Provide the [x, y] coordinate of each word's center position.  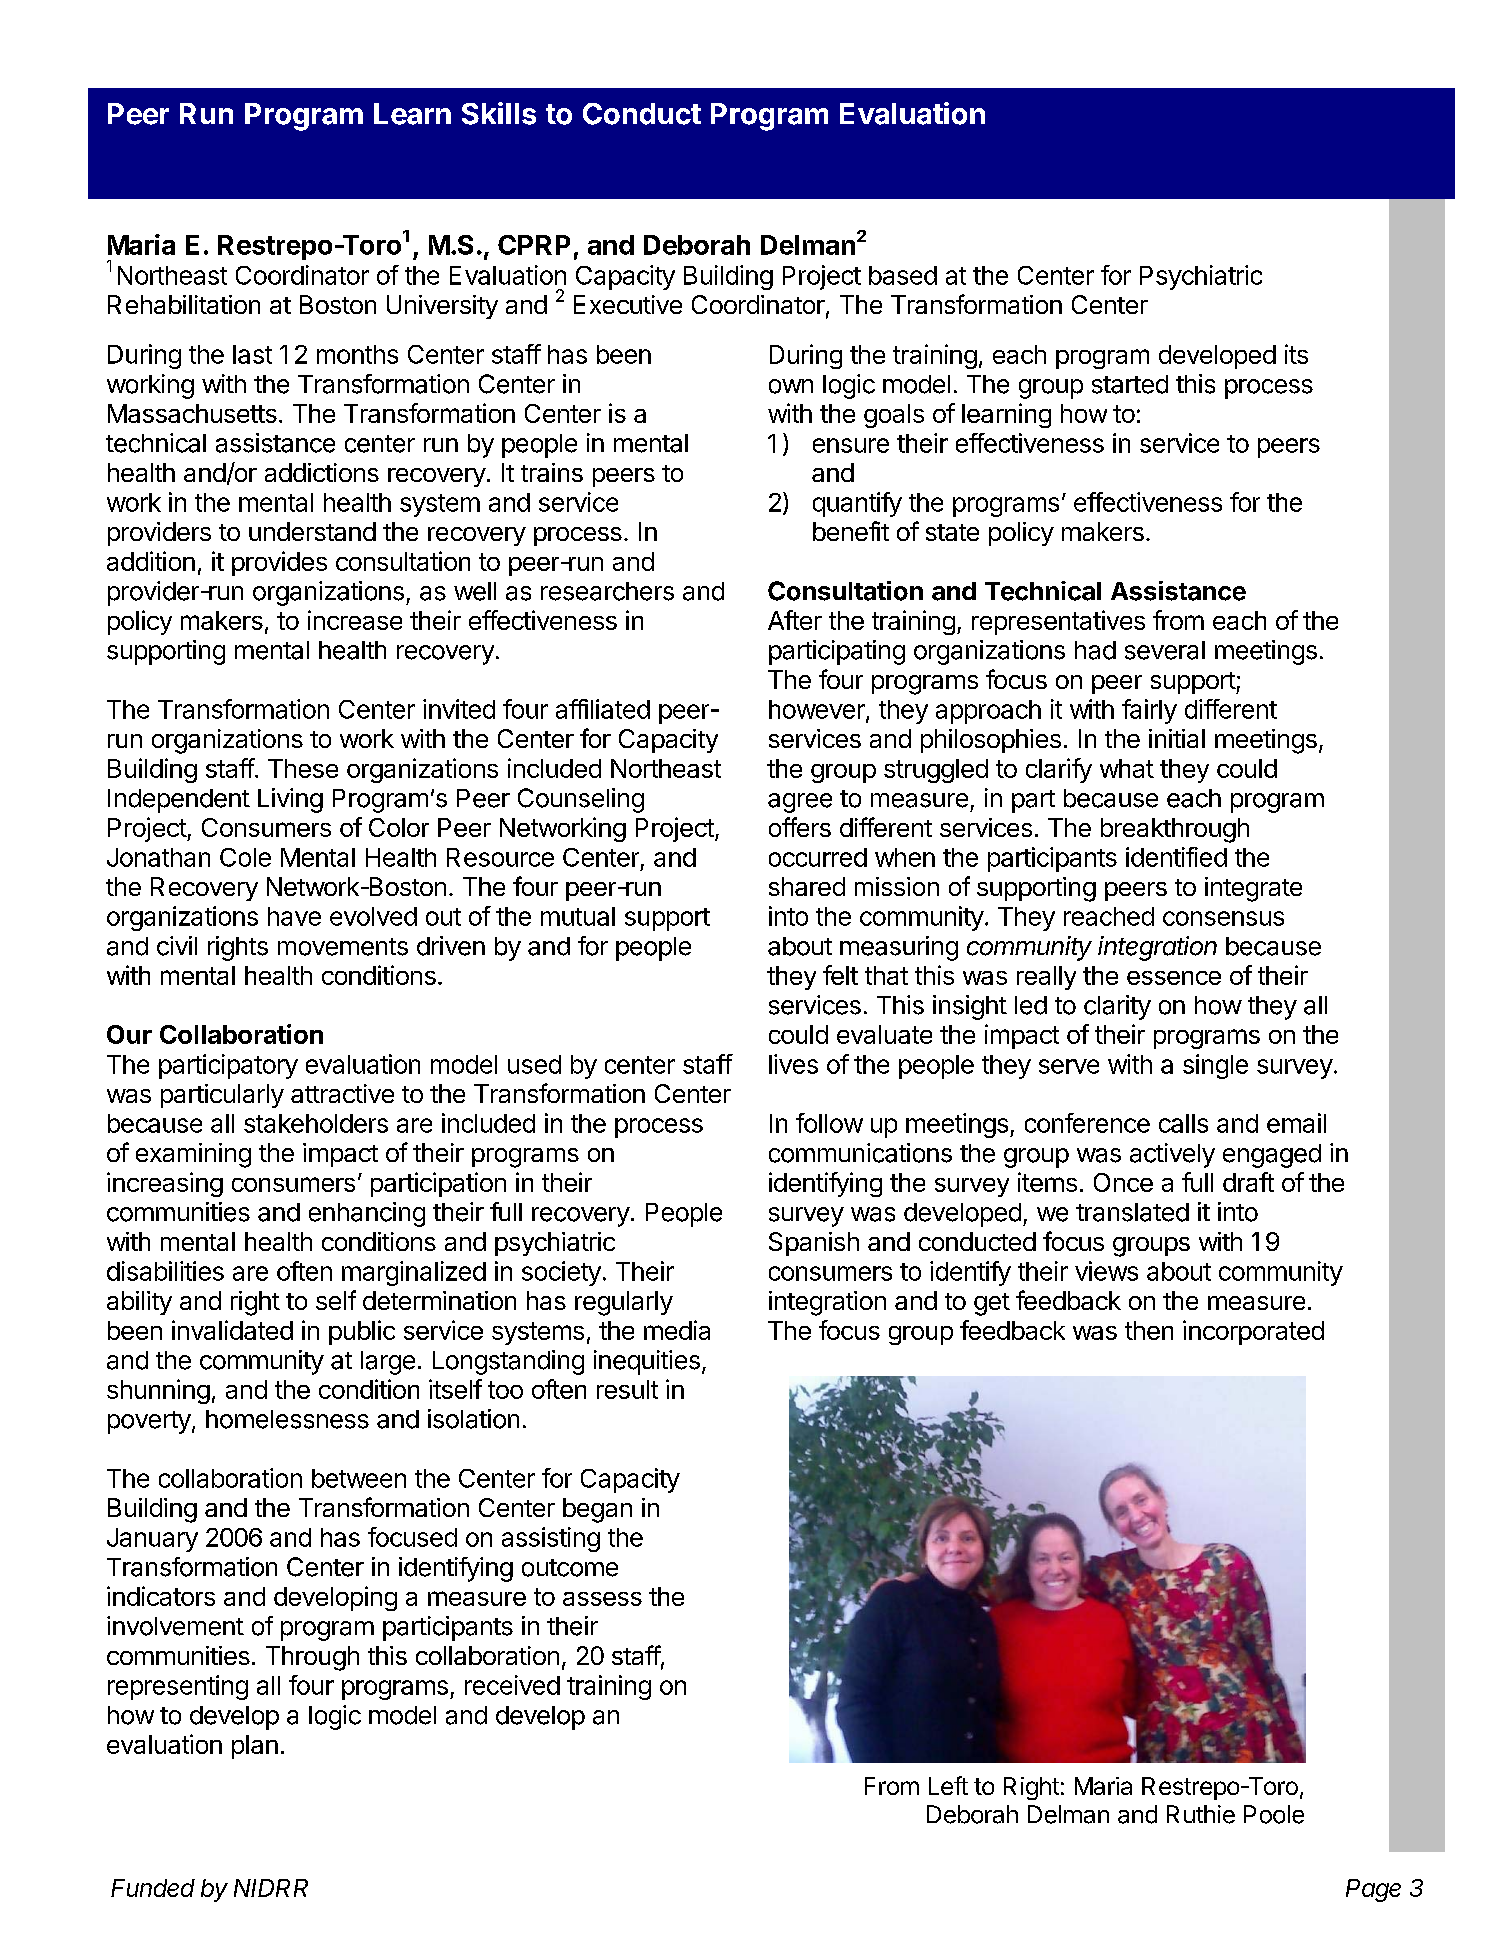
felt [840, 975]
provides [279, 563]
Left [948, 1785]
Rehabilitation [184, 304]
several [1165, 650]
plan [255, 1747]
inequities [647, 1362]
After [795, 620]
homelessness [287, 1419]
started [1130, 384]
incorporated [1253, 1332]
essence [1174, 978]
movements [343, 947]
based [903, 275]
